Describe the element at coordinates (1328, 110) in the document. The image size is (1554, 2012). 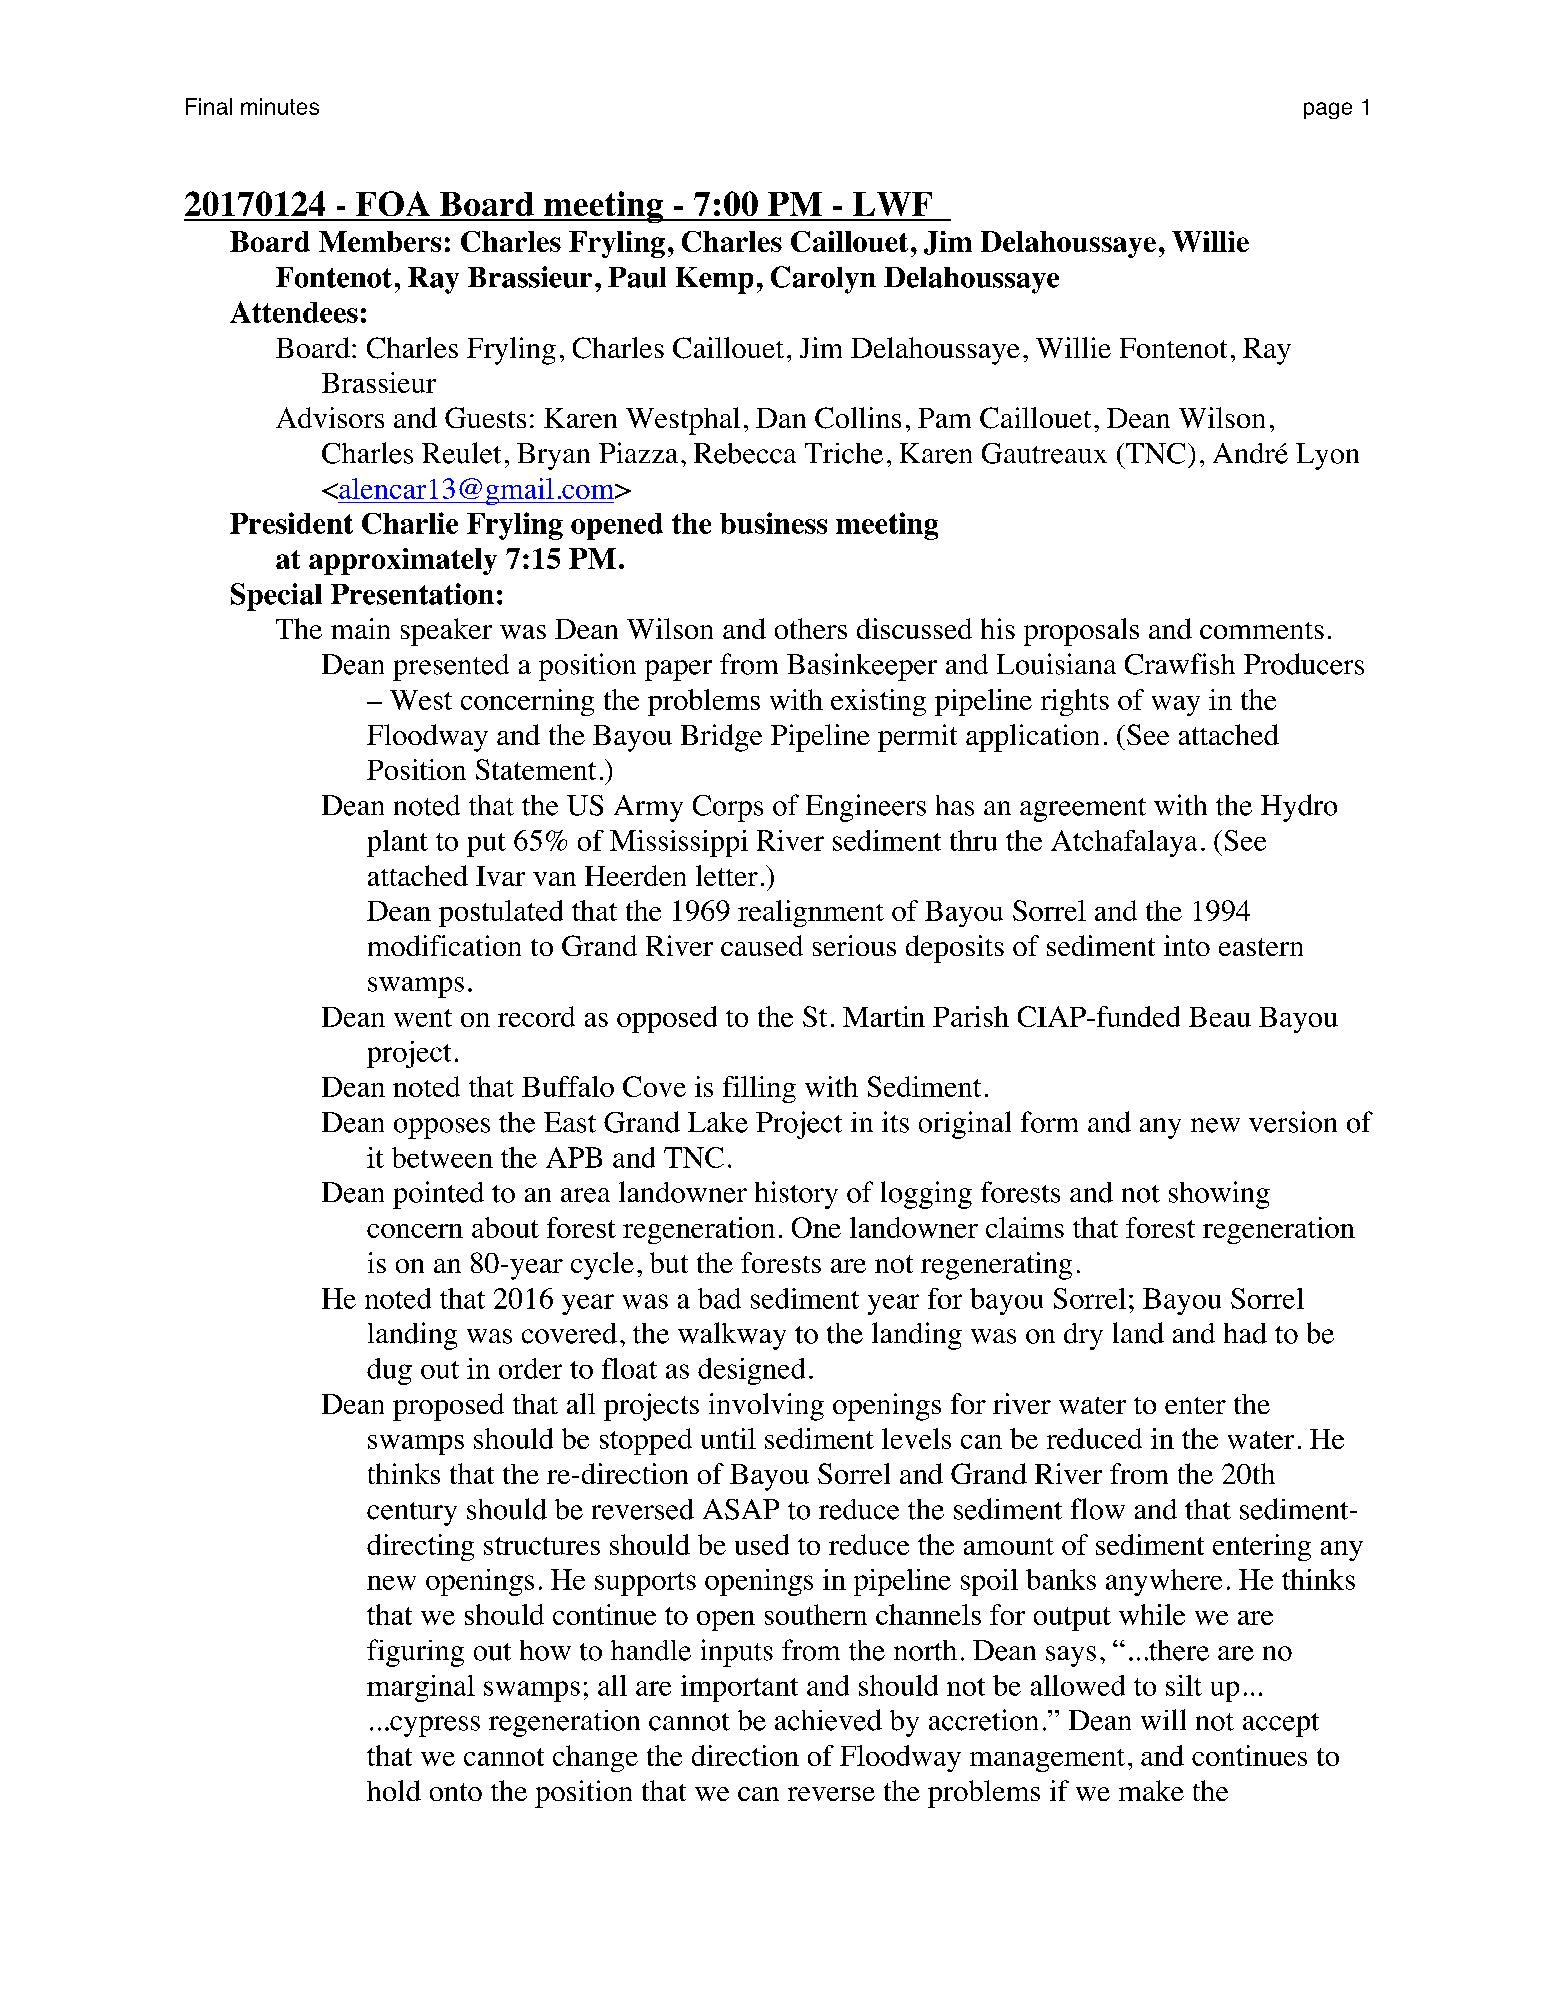
I see `page` at that location.
